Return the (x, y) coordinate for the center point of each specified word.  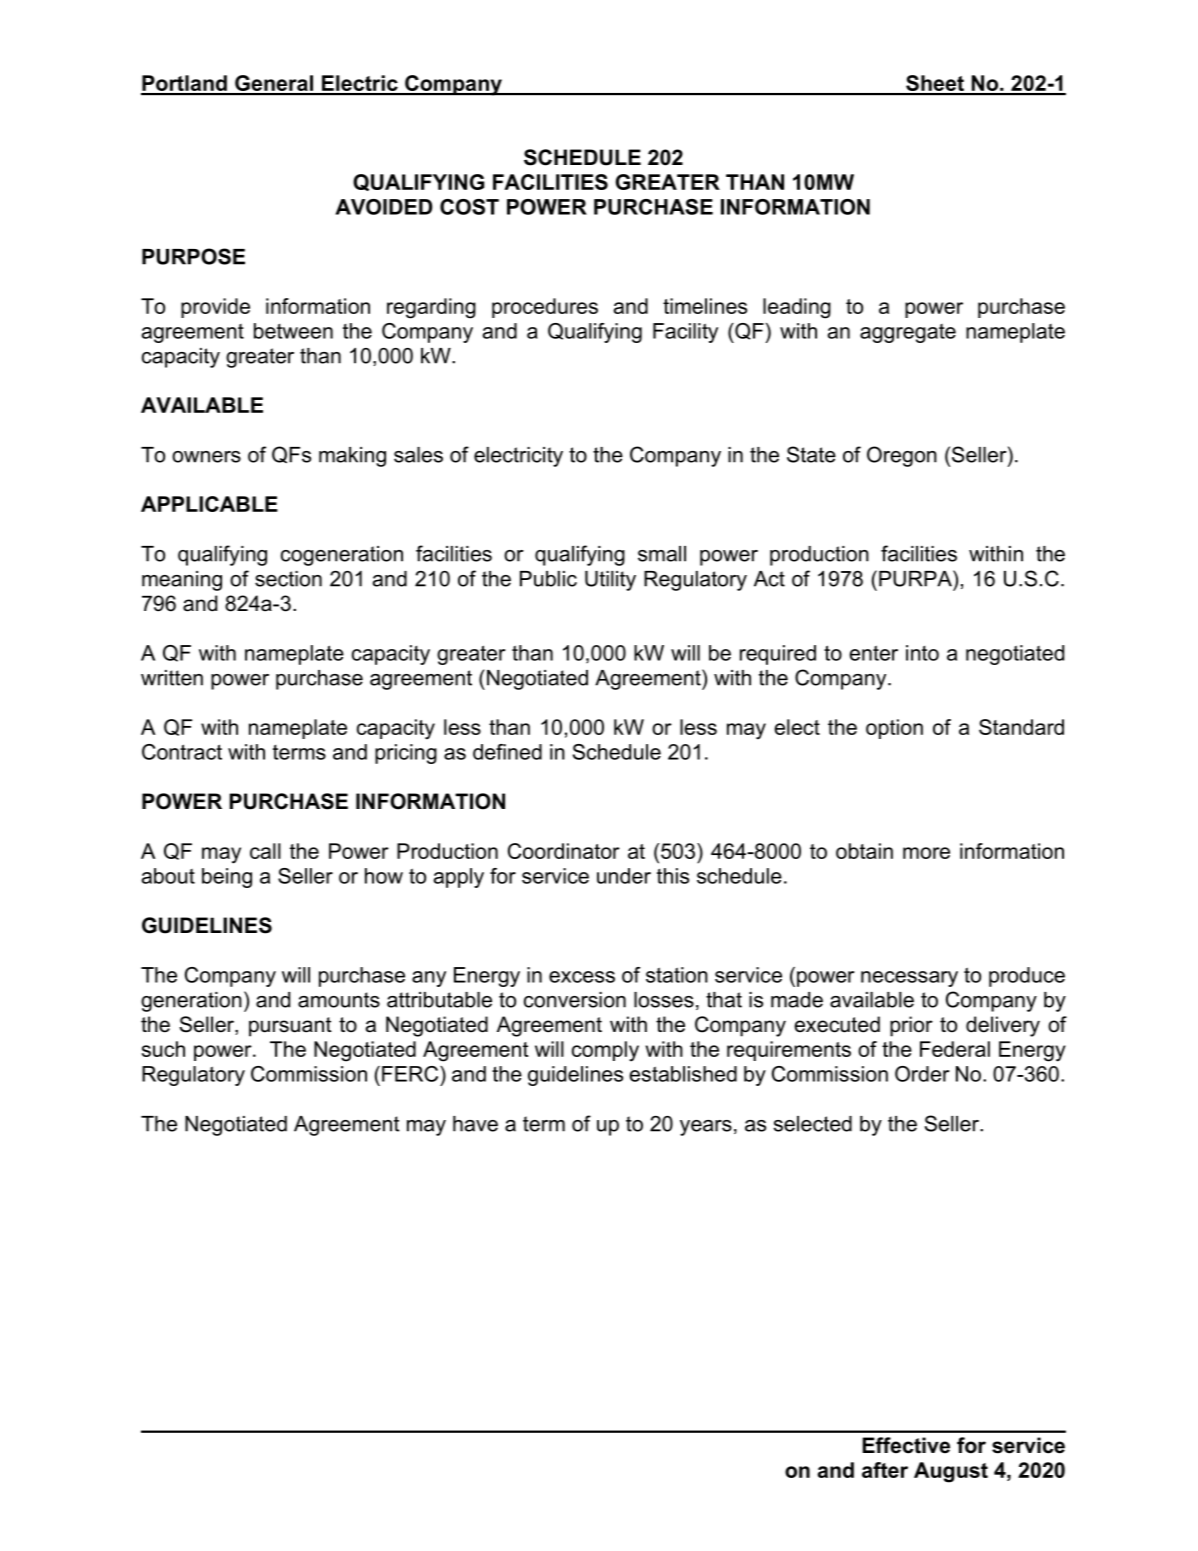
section (288, 579)
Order (922, 1074)
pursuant (290, 1027)
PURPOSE (193, 256)
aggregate (908, 333)
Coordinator (564, 851)
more (926, 853)
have (475, 1124)
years (706, 1128)
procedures (545, 308)
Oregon (902, 456)
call (265, 851)
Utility (610, 581)
